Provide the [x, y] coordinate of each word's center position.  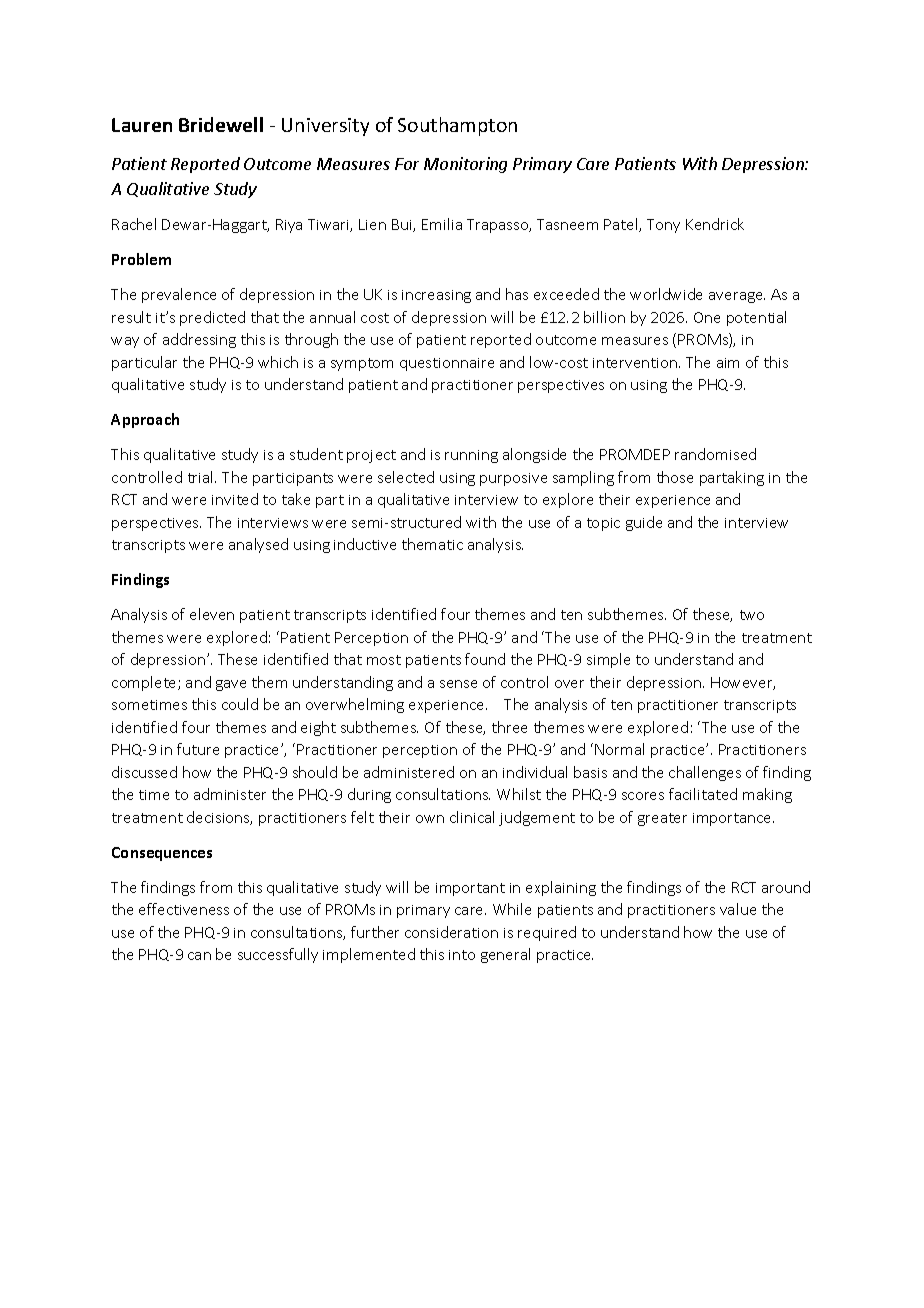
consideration [451, 932]
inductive [365, 544]
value [738, 909]
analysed [258, 545]
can [199, 956]
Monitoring [465, 165]
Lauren [142, 125]
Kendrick [715, 224]
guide [644, 523]
